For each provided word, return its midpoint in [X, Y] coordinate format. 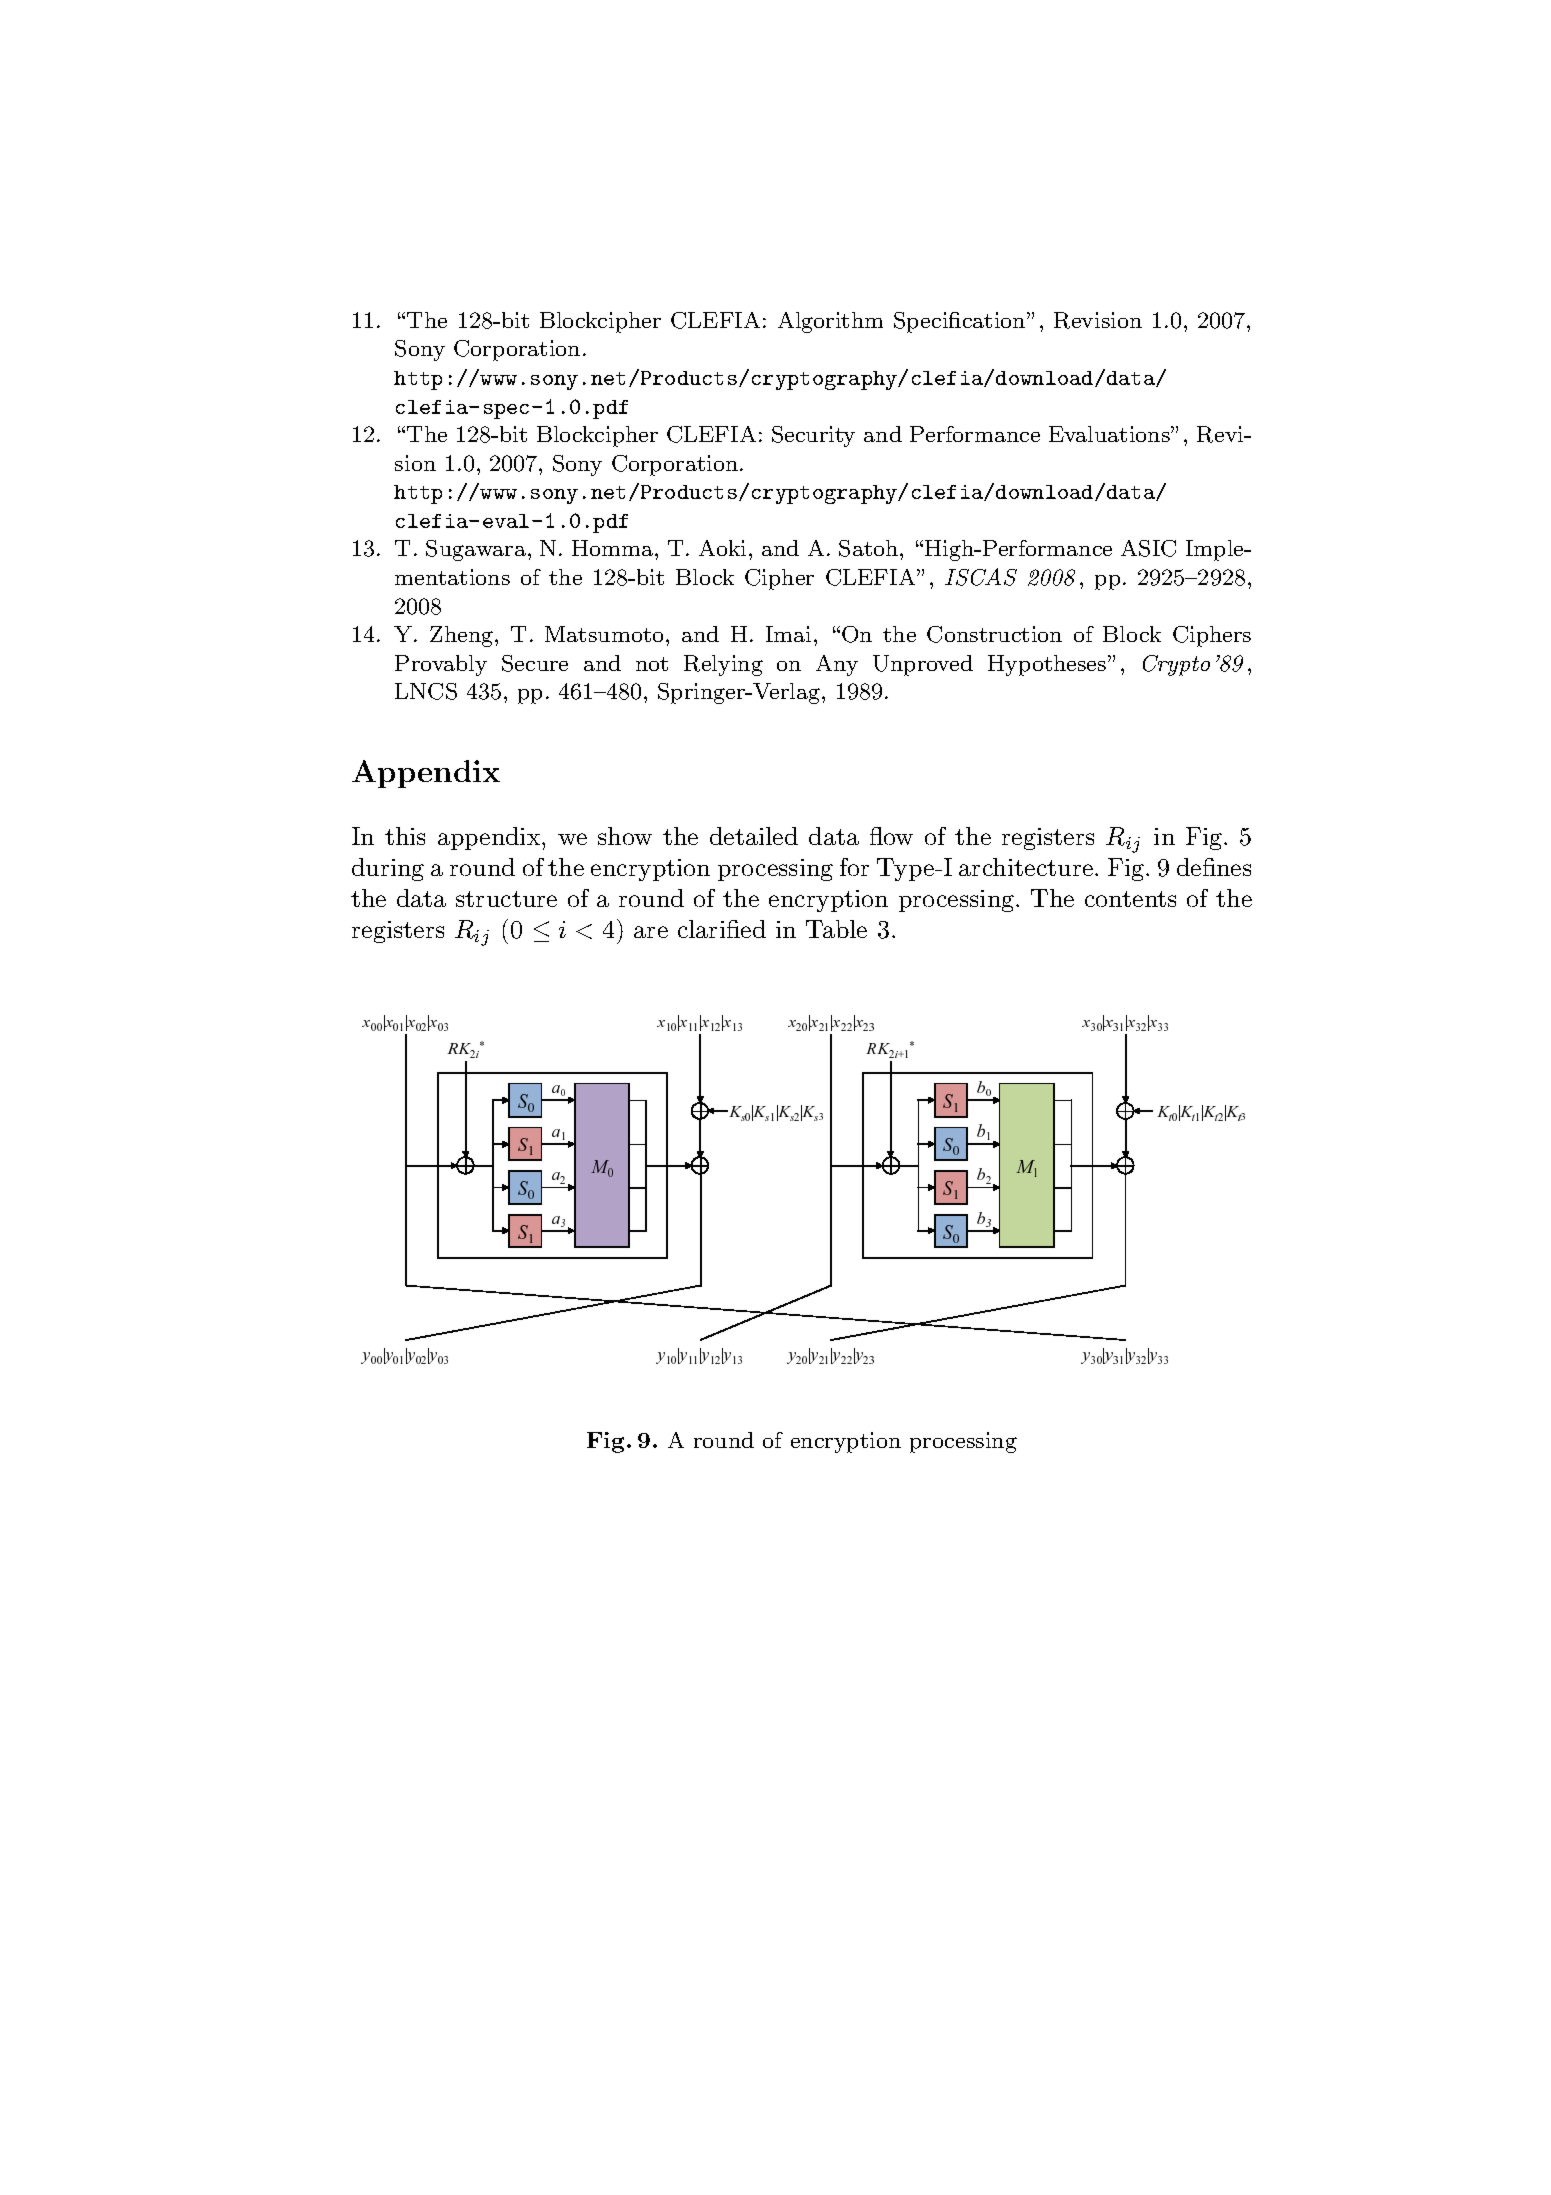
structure [506, 899]
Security [813, 436]
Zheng [463, 636]
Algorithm [830, 322]
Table [836, 929]
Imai [788, 634]
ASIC [1148, 548]
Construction [994, 634]
